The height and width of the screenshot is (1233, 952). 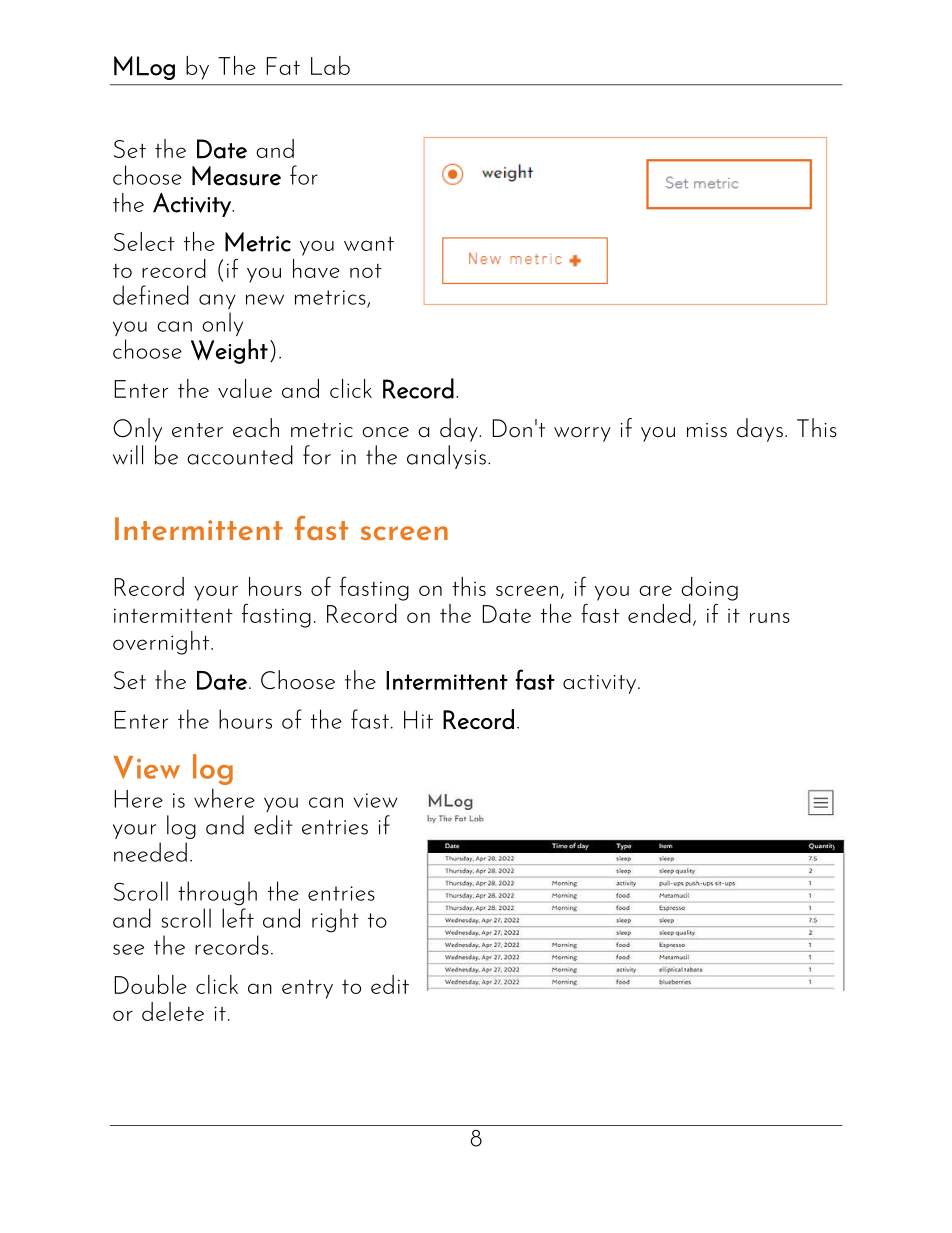 I want to click on ended, so click(x=659, y=613).
